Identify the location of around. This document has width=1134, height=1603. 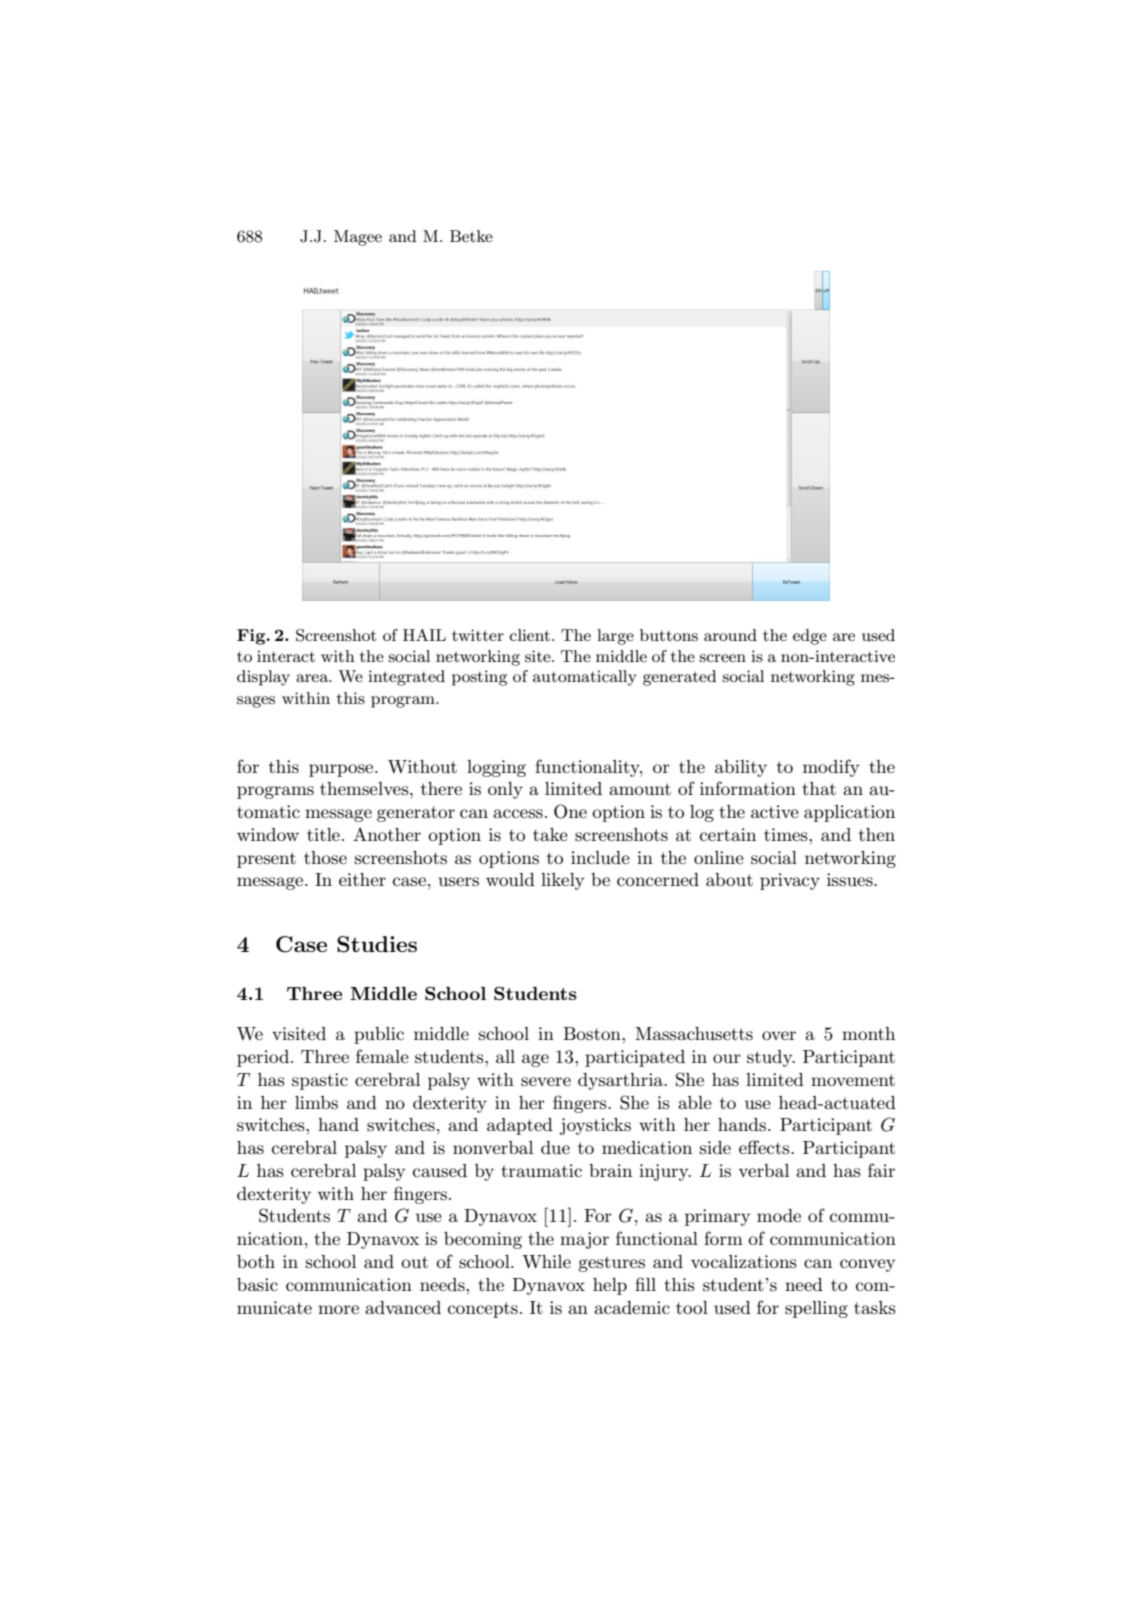
(730, 635).
